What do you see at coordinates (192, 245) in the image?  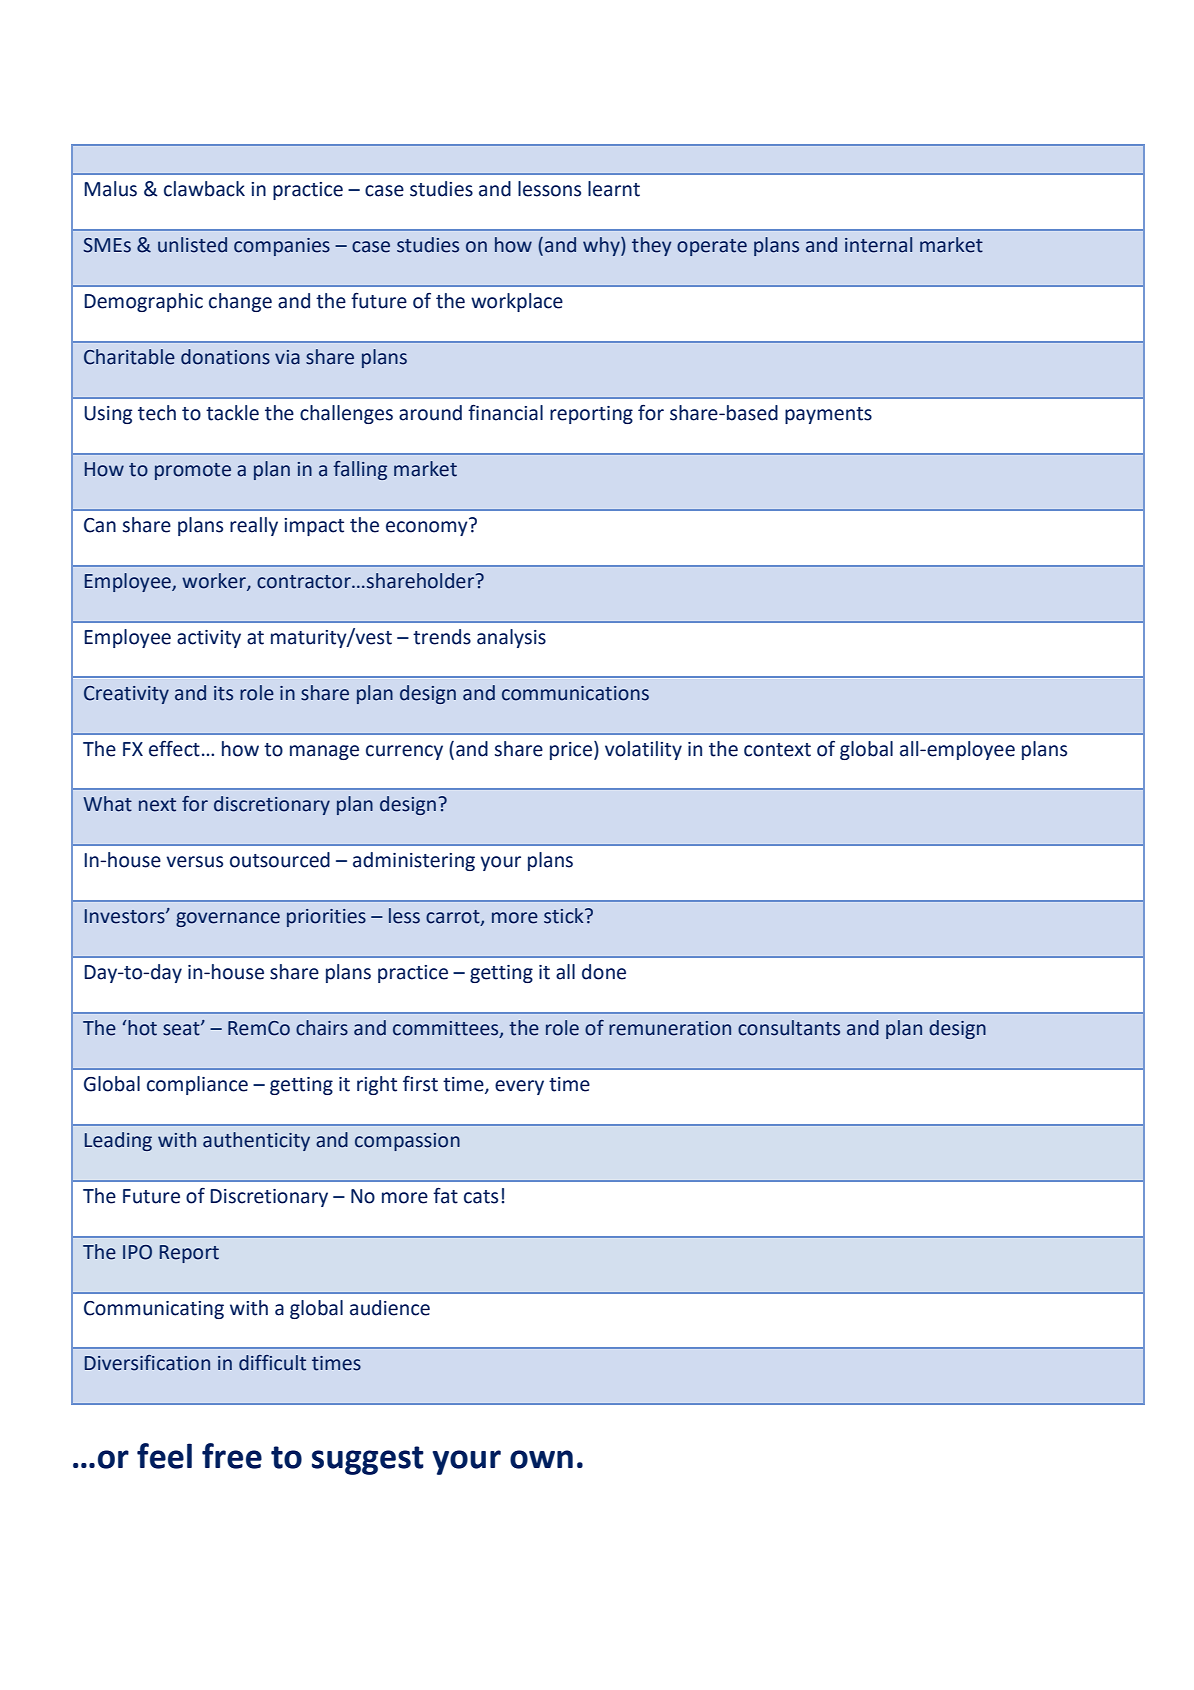 I see `unlisted` at bounding box center [192, 245].
